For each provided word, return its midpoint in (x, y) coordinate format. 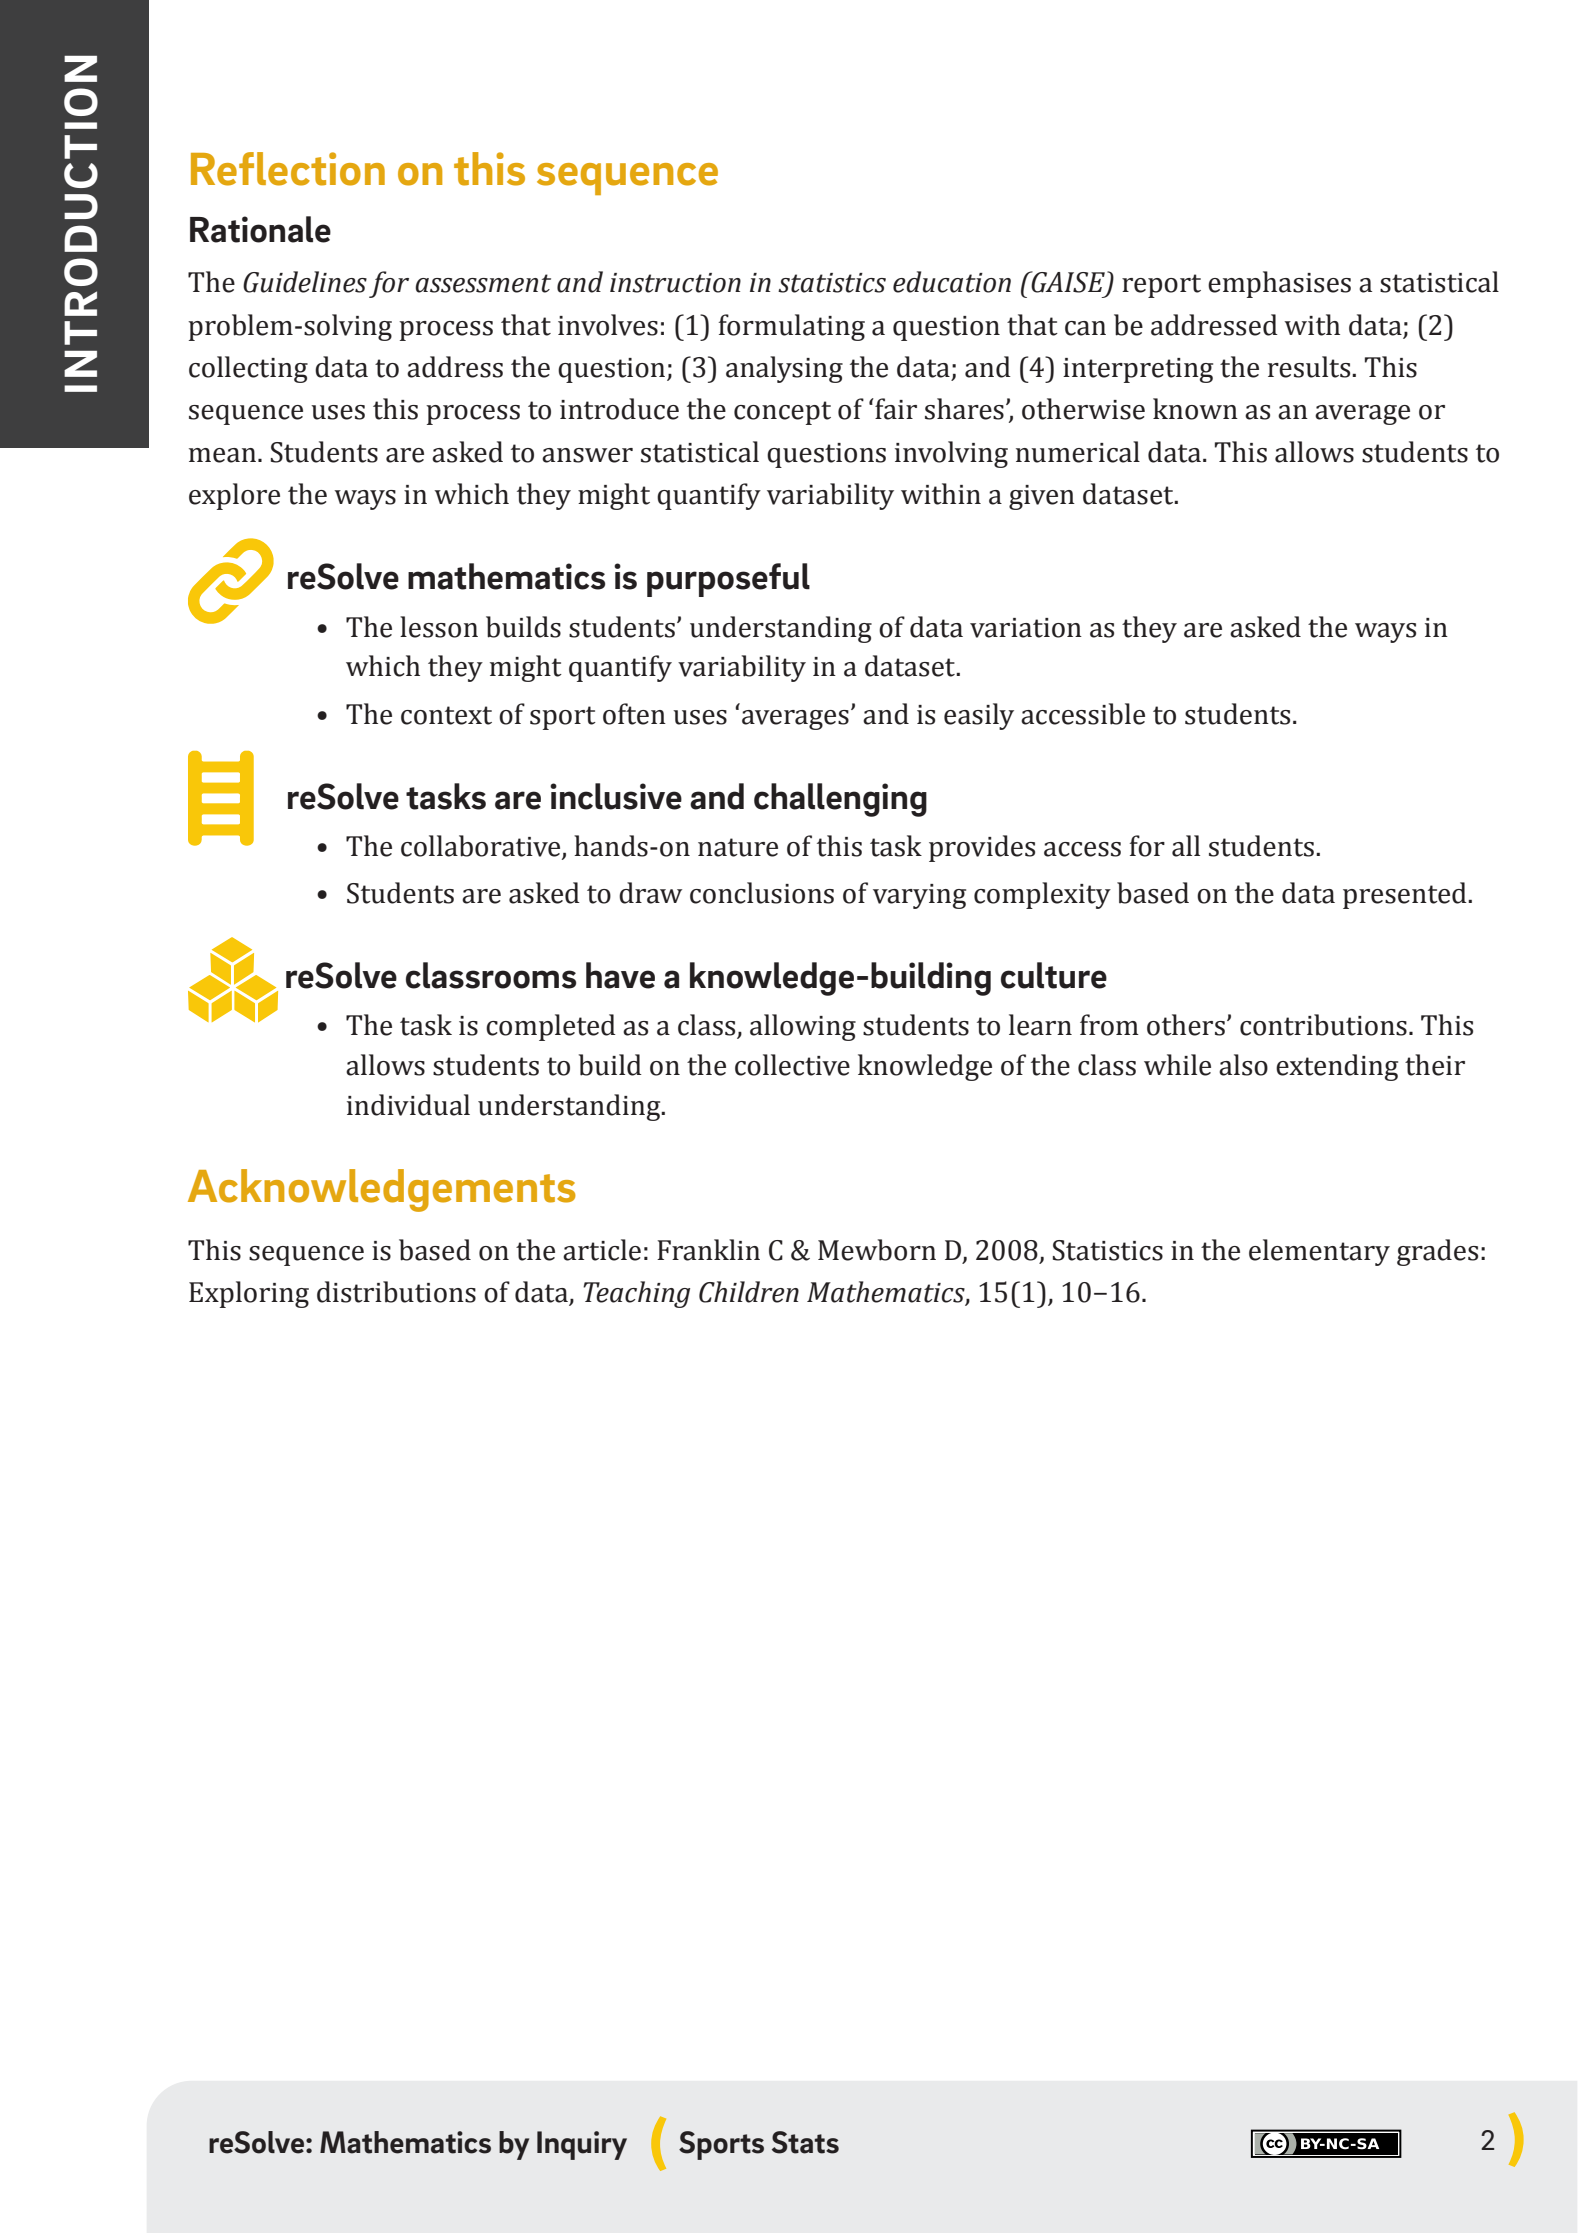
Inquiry (582, 2145)
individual (408, 1105)
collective (792, 1065)
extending (1337, 1067)
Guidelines (305, 282)
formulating (792, 327)
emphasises (1279, 284)
